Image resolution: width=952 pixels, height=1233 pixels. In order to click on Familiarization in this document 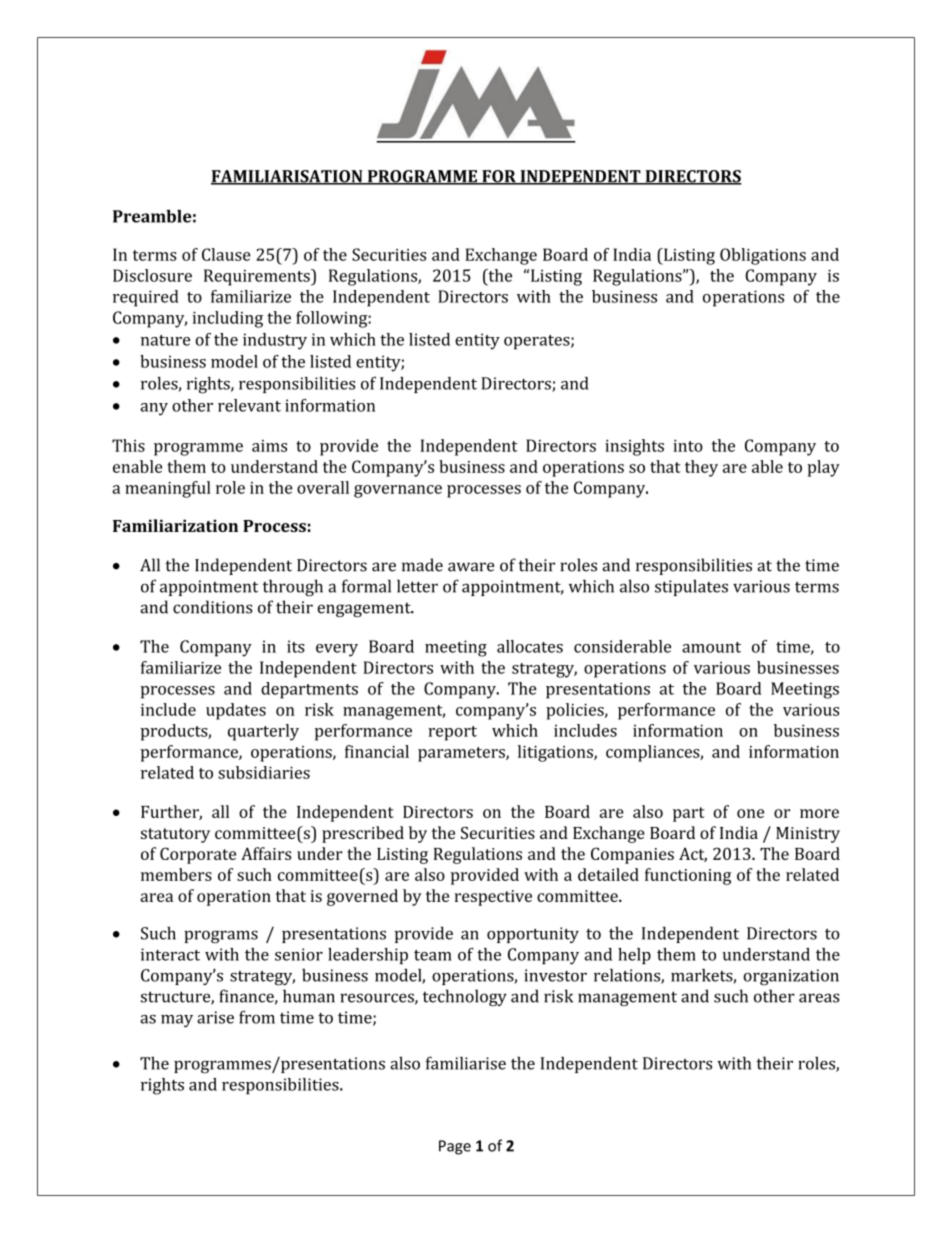, I will do `click(175, 525)`.
